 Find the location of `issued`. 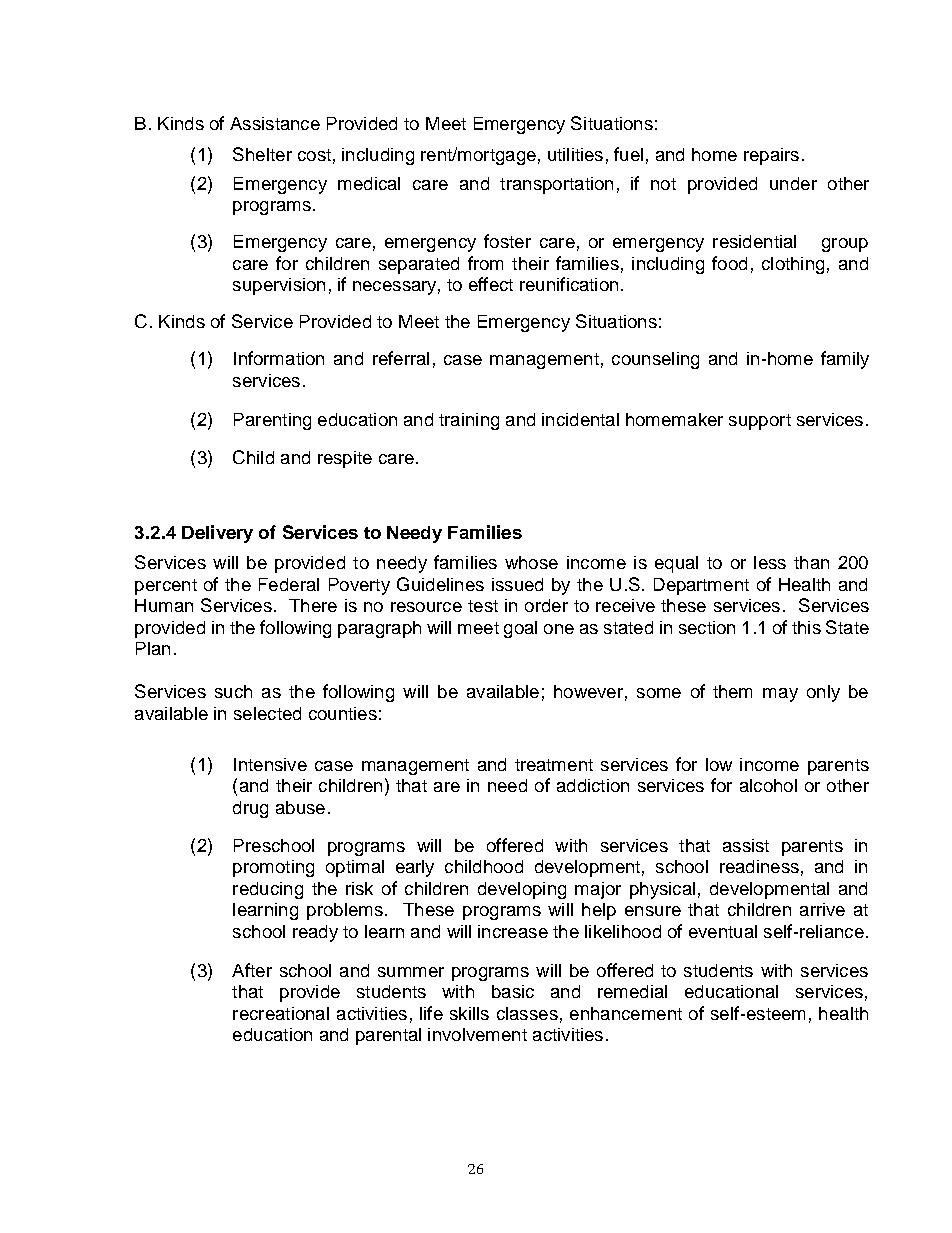

issued is located at coordinates (517, 584).
